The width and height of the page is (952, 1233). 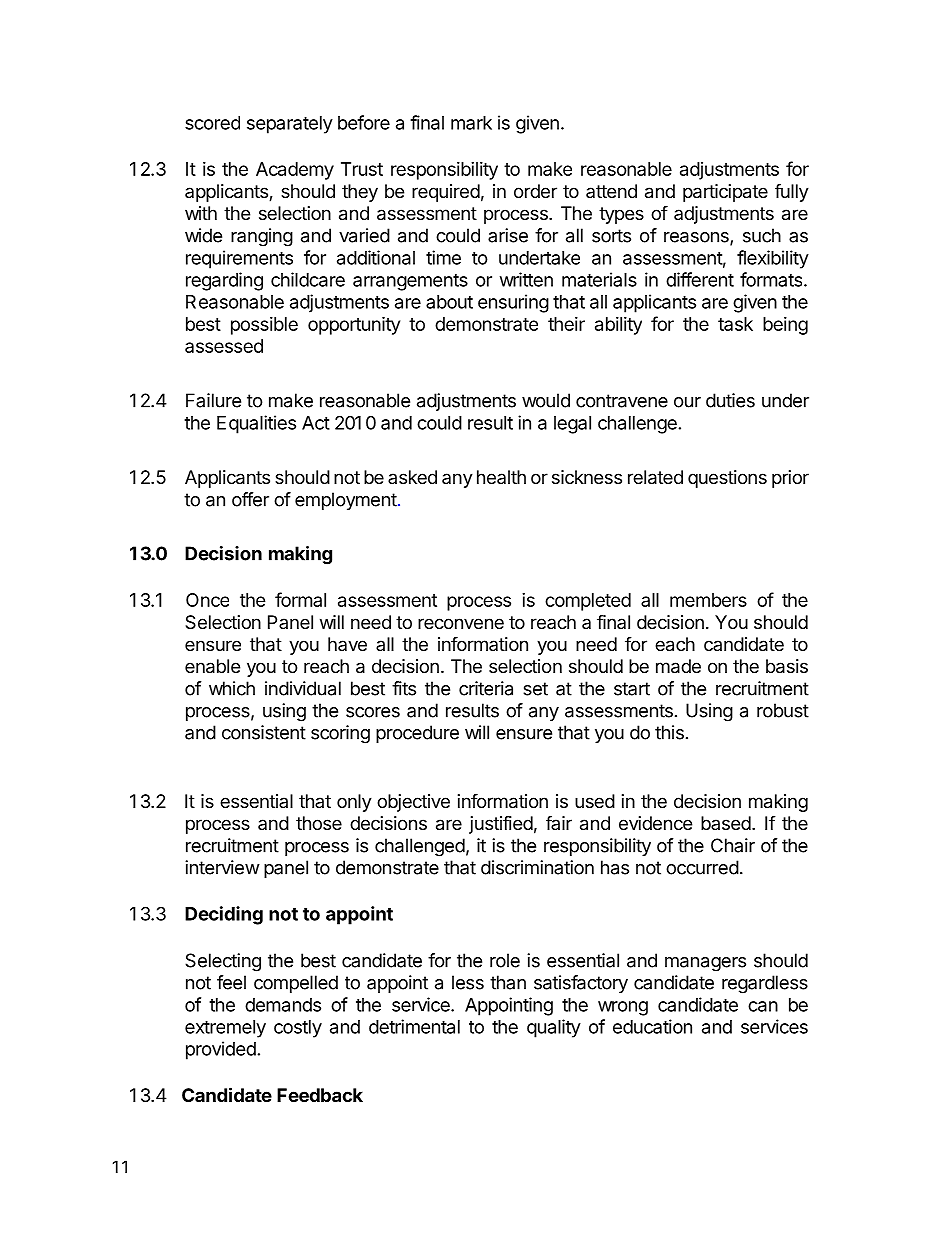 I want to click on participate, so click(x=725, y=193).
